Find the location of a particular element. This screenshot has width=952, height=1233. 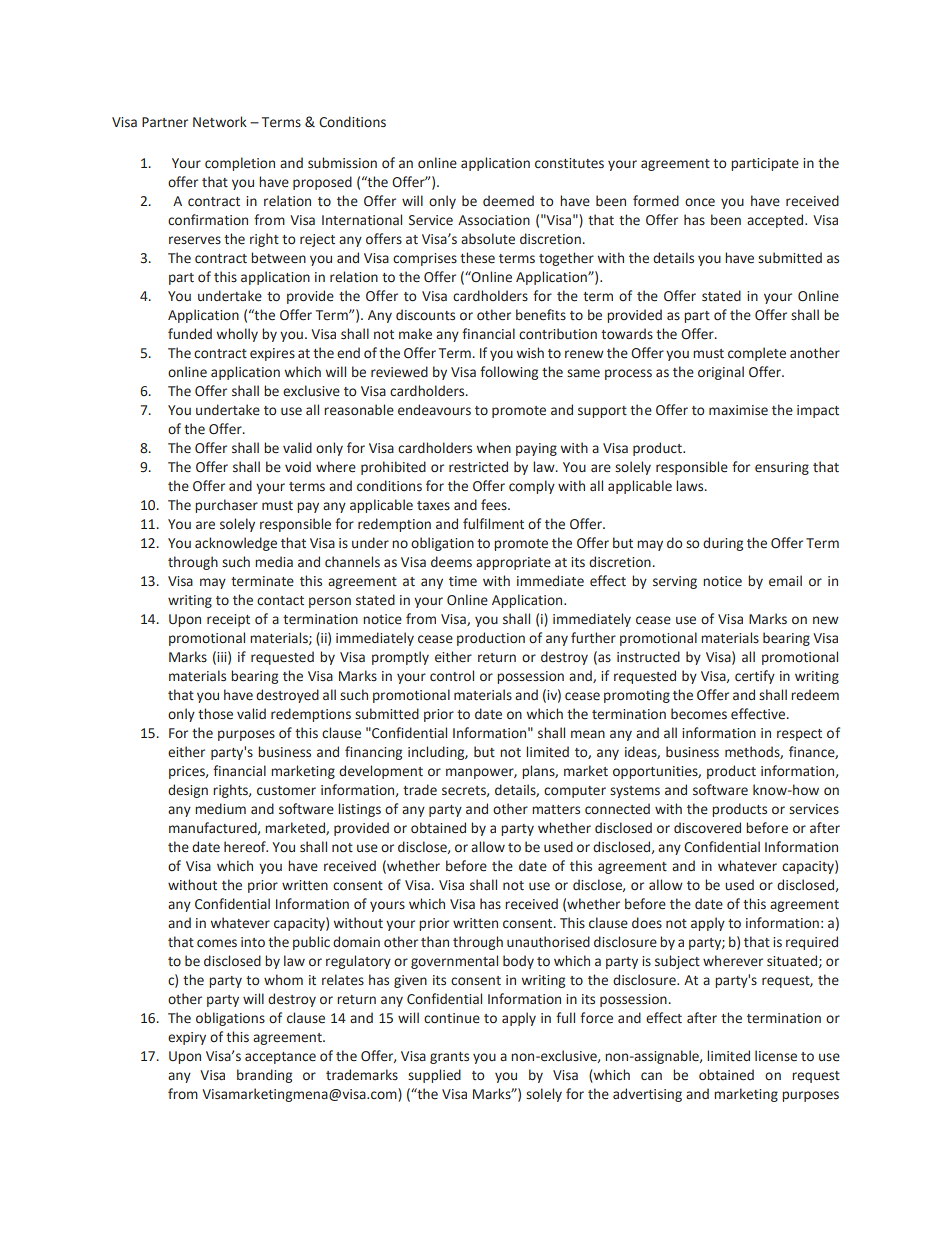

hereof is located at coordinates (246, 847).
